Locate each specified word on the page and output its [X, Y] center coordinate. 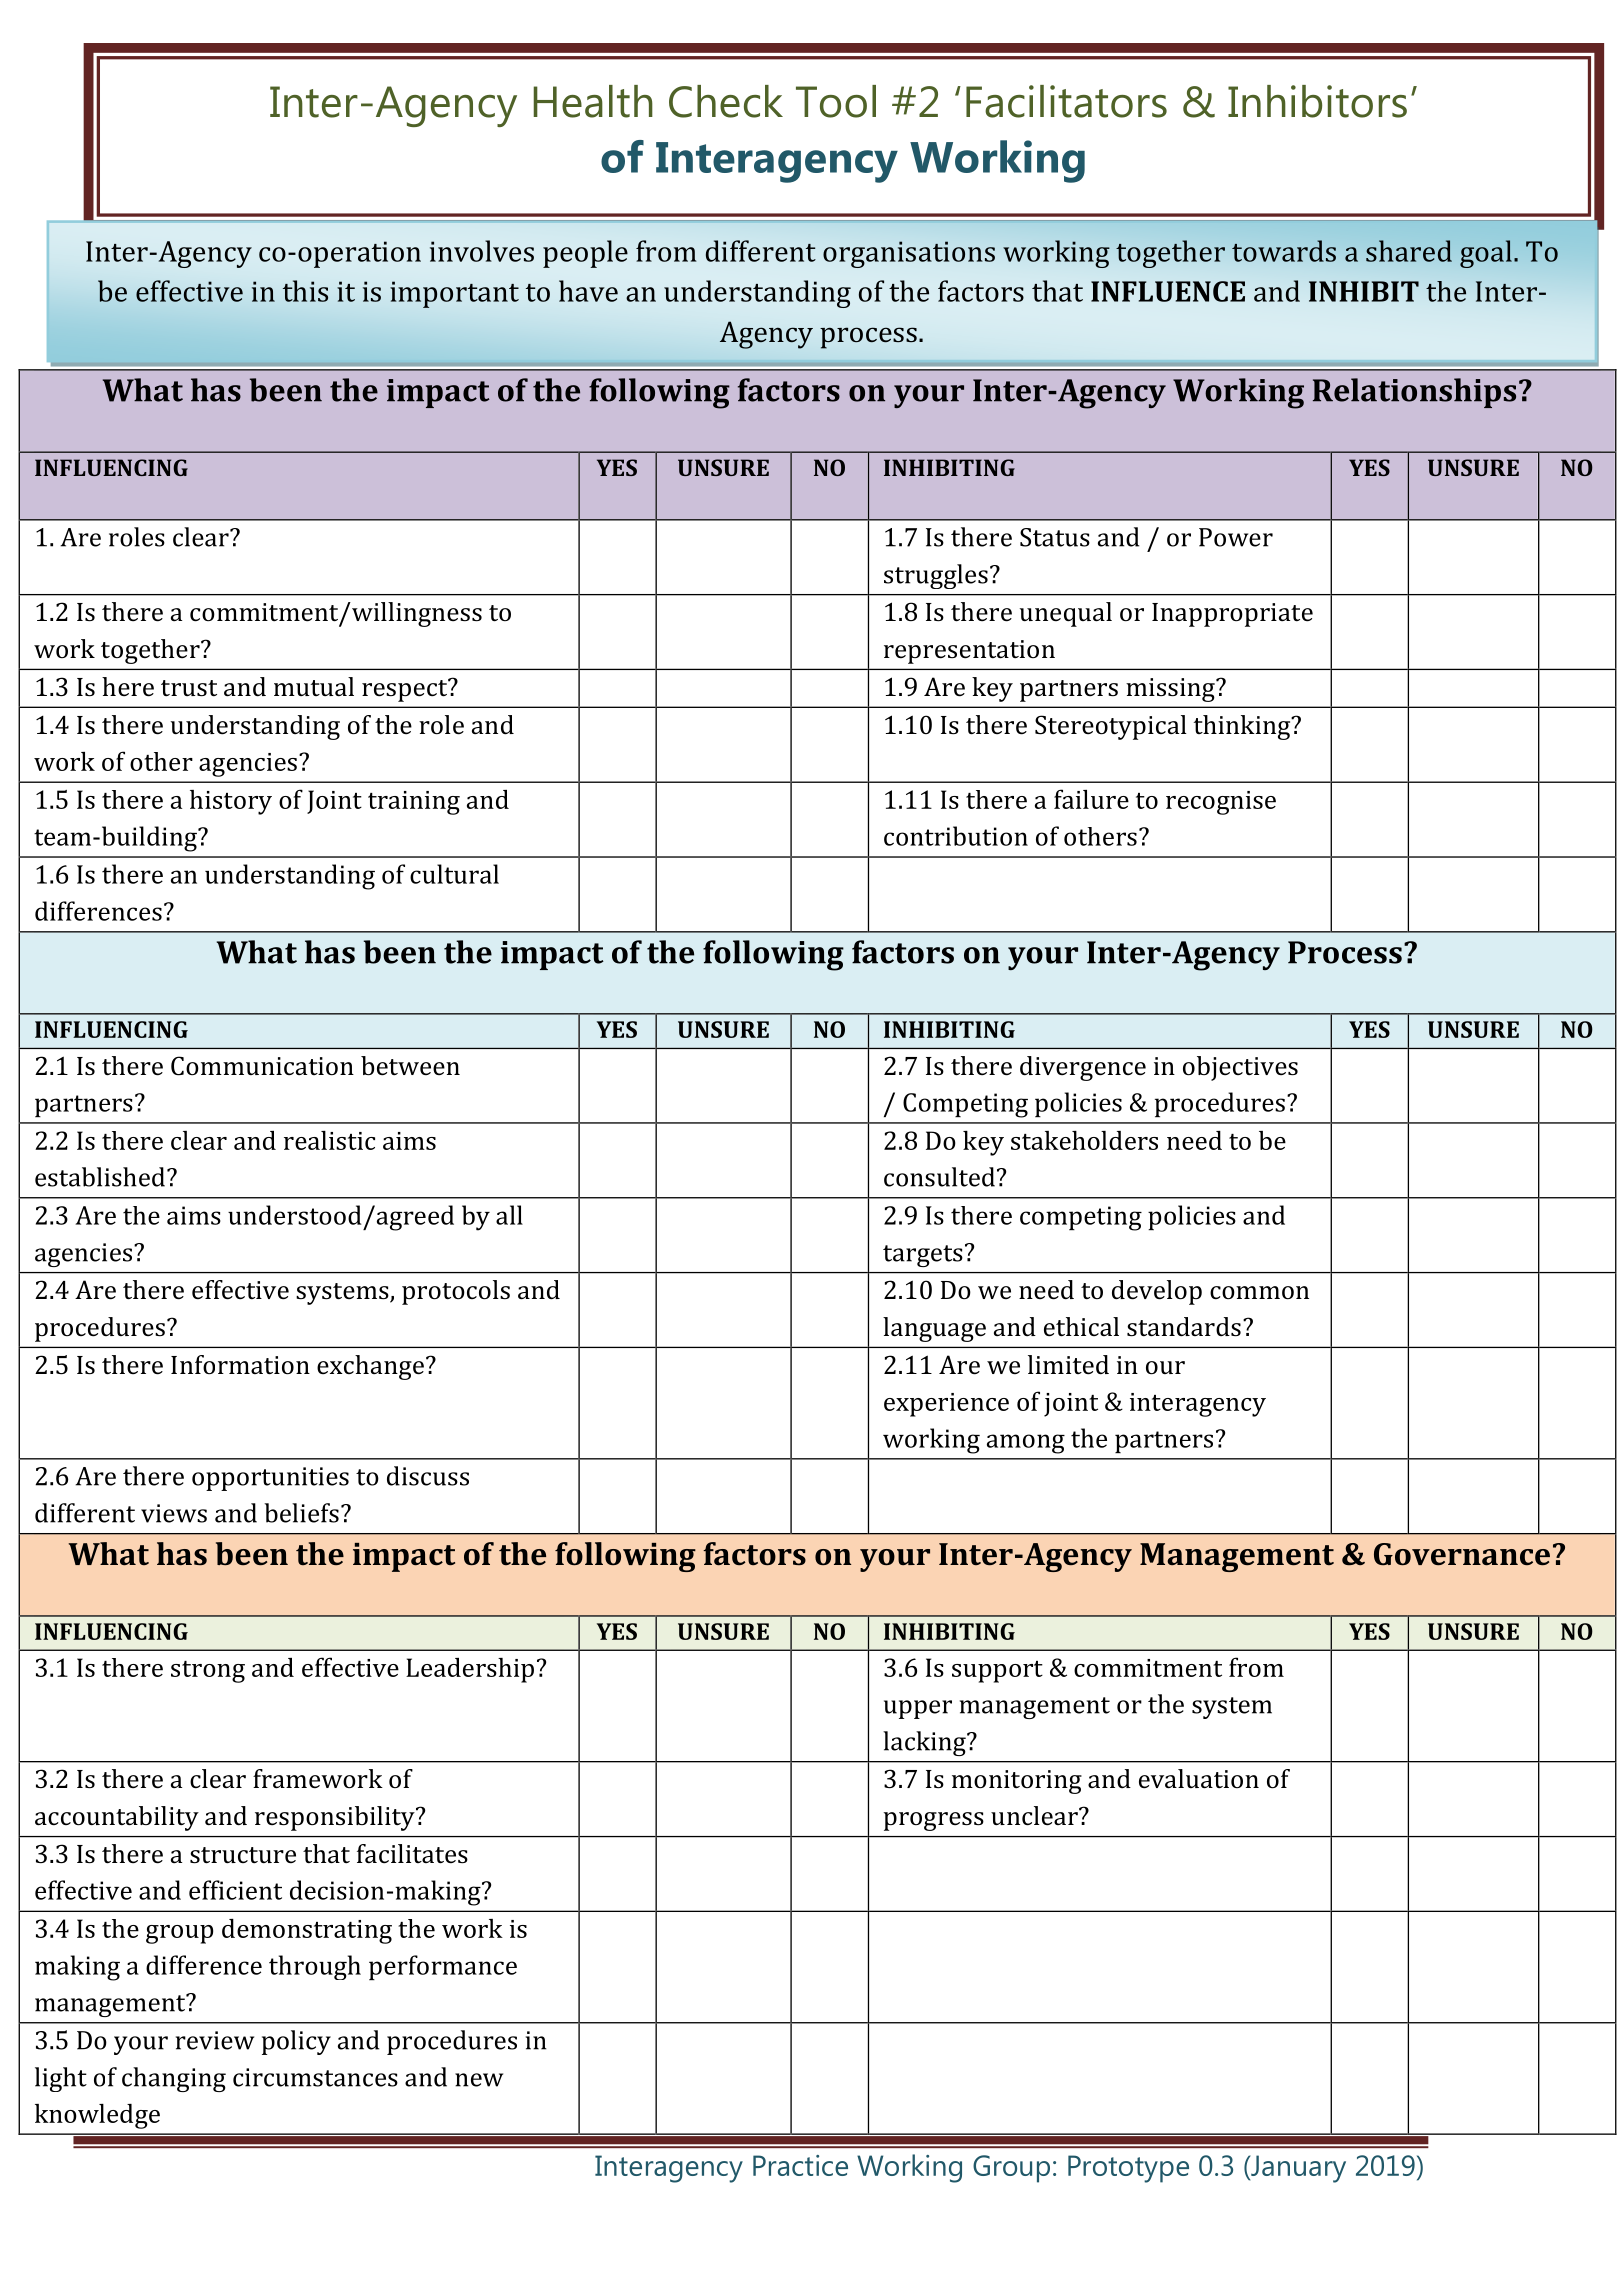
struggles [936, 576]
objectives [1240, 1068]
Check [726, 101]
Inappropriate [1232, 615]
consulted [939, 1177]
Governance [1462, 1554]
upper [918, 1709]
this [305, 291]
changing [174, 2079]
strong [208, 1672]
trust [189, 688]
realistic [329, 1140]
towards [1284, 251]
